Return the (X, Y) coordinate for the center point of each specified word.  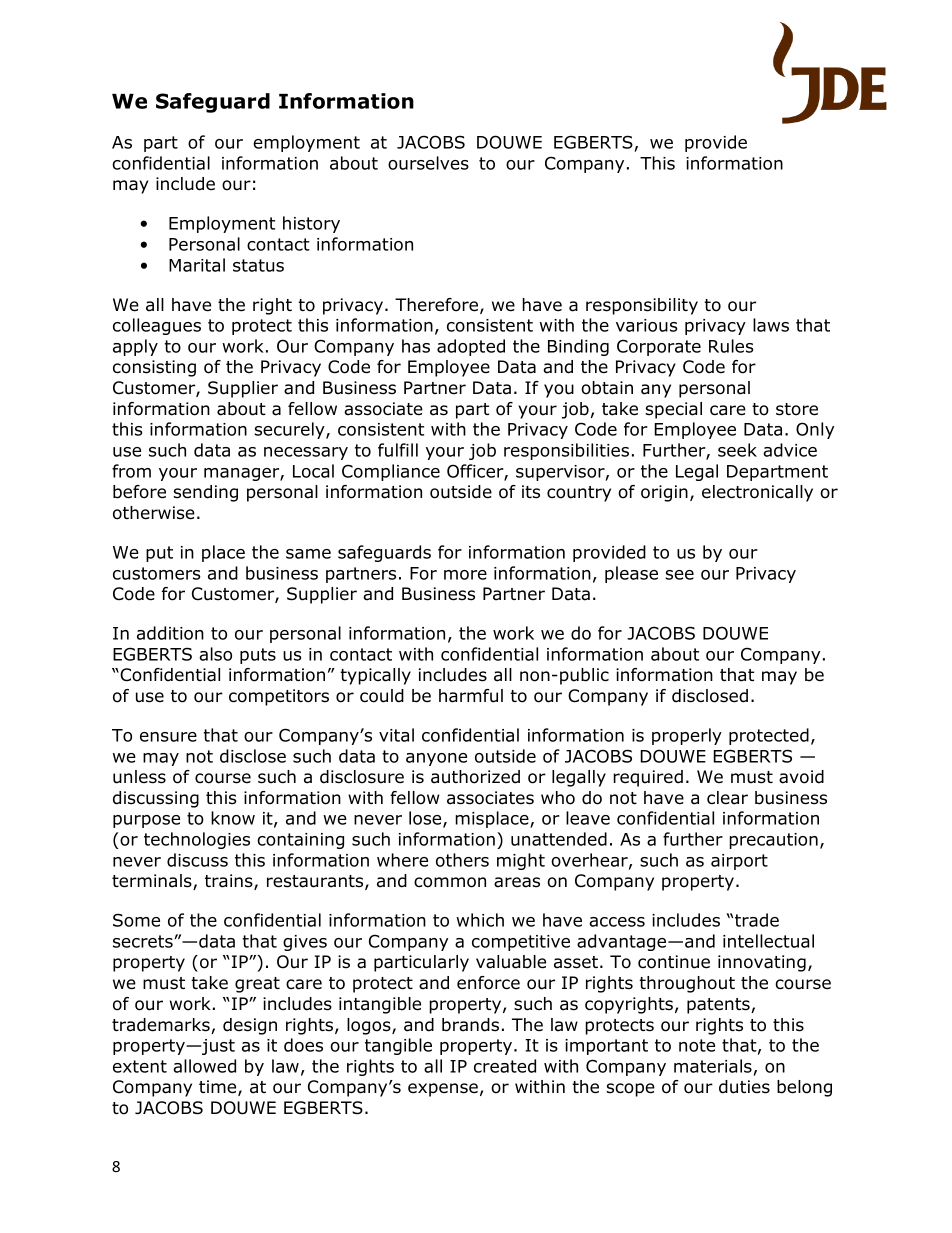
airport (739, 862)
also (215, 654)
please (631, 574)
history (311, 224)
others (462, 860)
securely (290, 430)
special (673, 410)
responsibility (642, 306)
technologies (197, 840)
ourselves (428, 163)
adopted (471, 347)
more (465, 575)
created (505, 1066)
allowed (204, 1066)
